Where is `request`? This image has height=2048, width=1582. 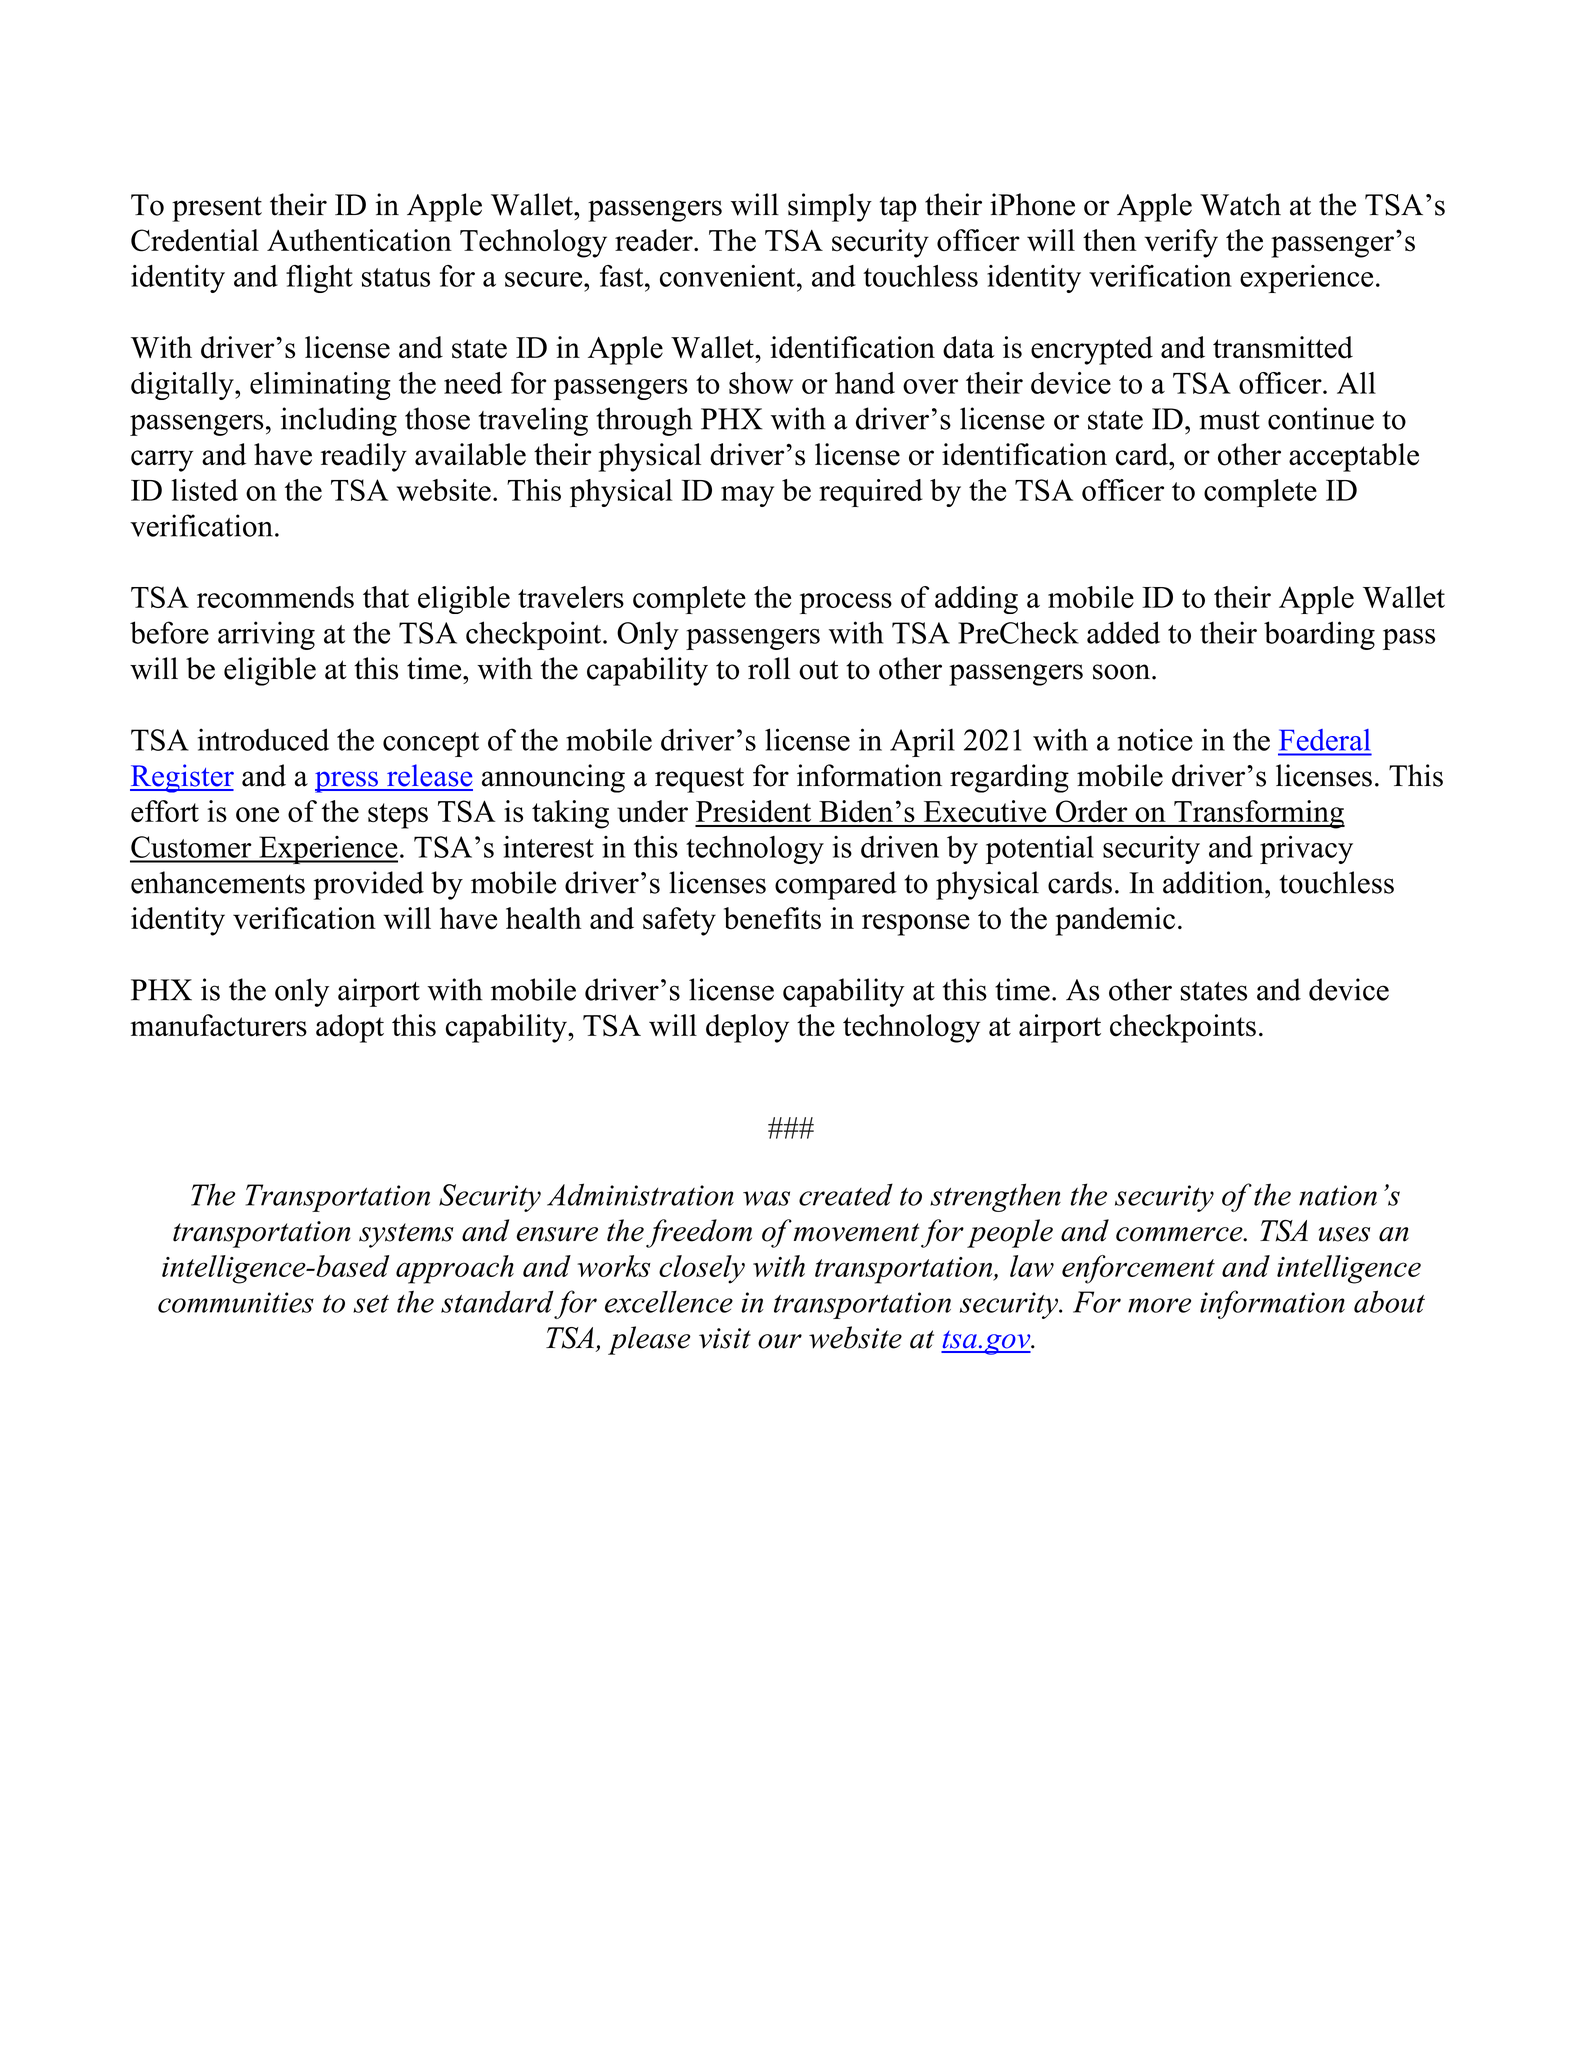
request is located at coordinates (699, 780).
